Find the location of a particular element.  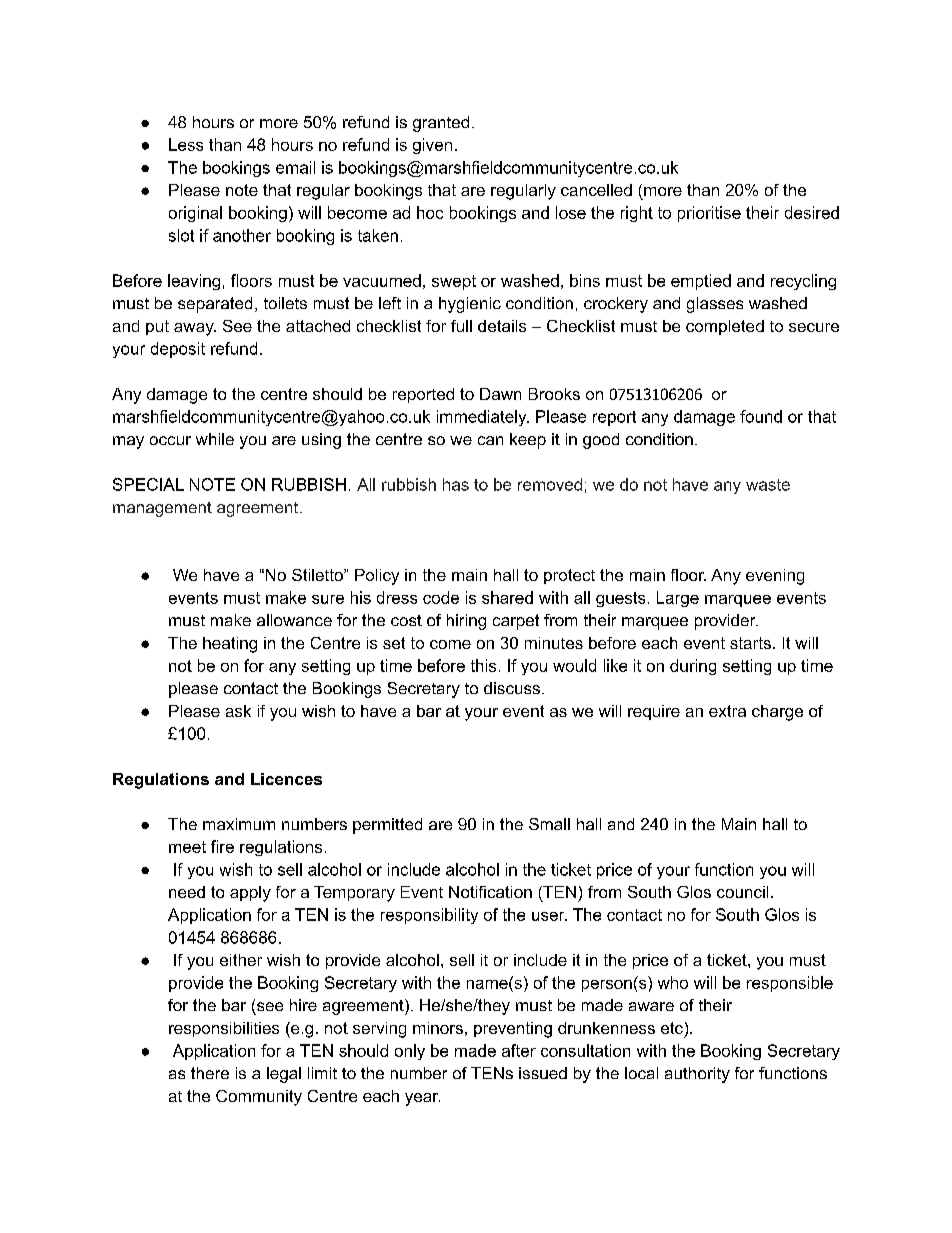

there is located at coordinates (210, 1073).
